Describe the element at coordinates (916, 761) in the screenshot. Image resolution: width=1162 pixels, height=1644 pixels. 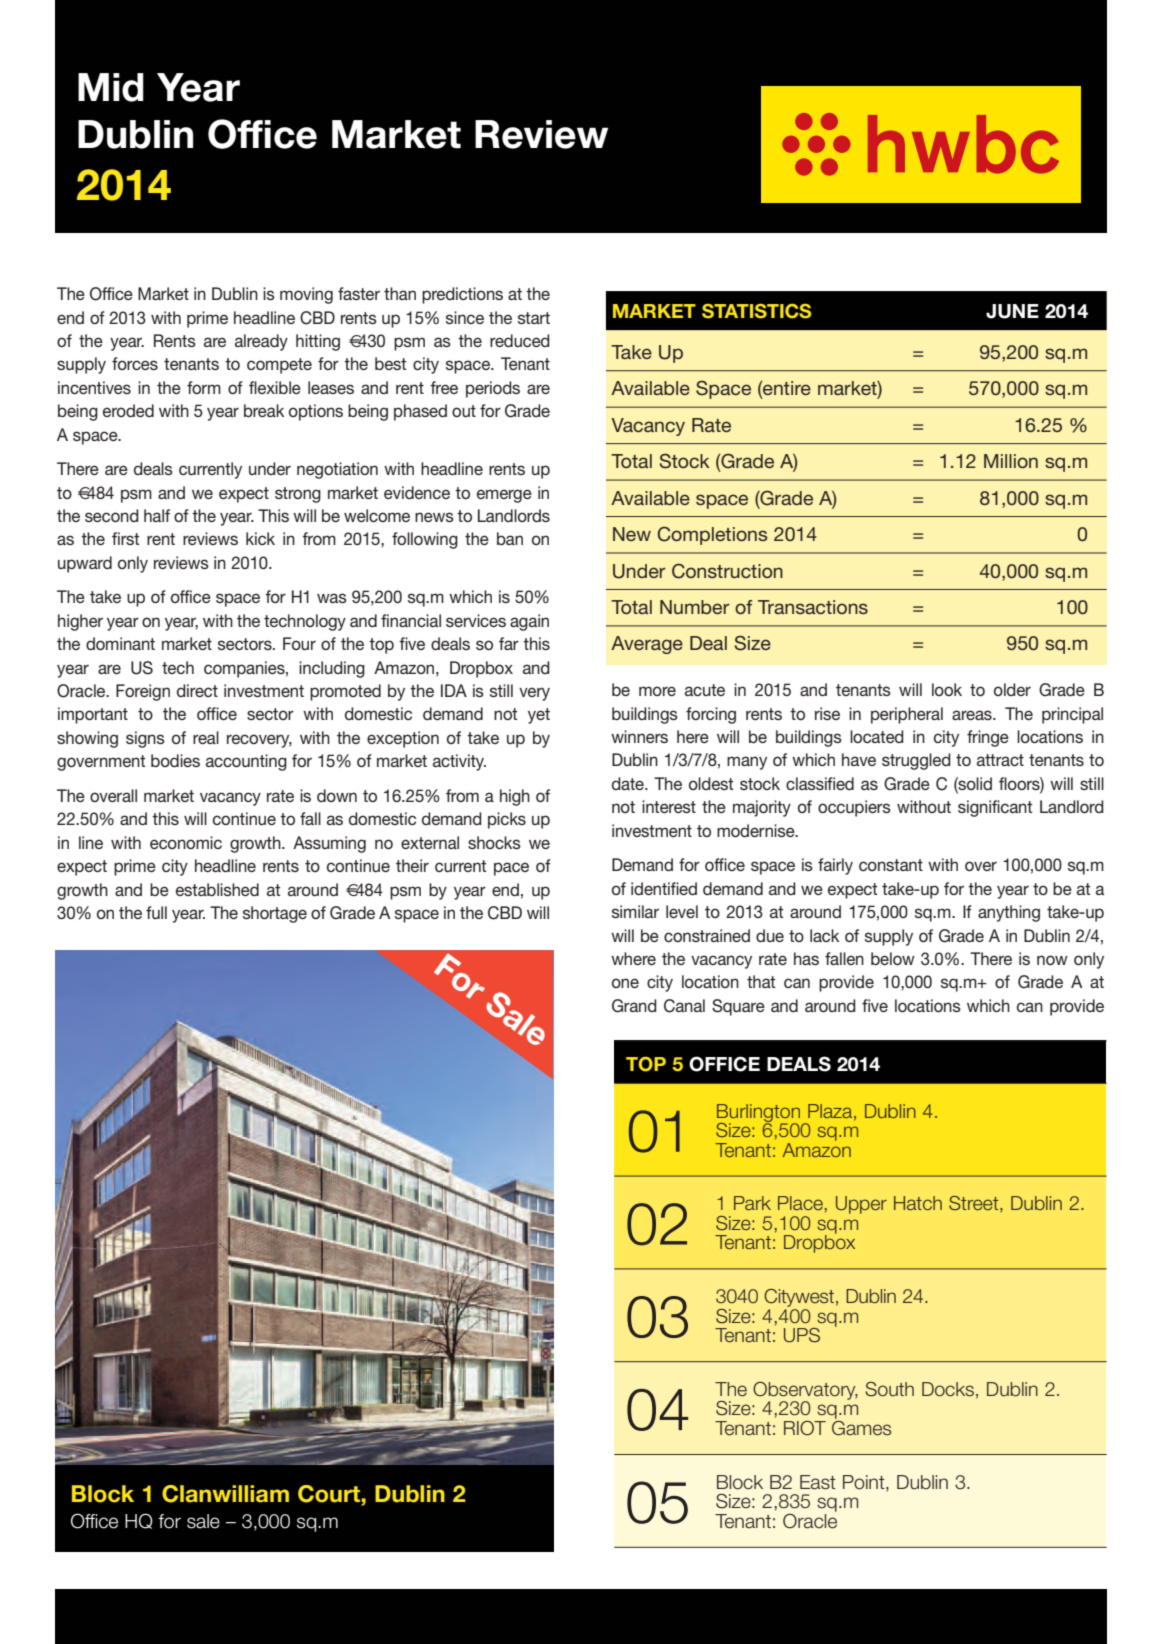
I see `struggled` at that location.
